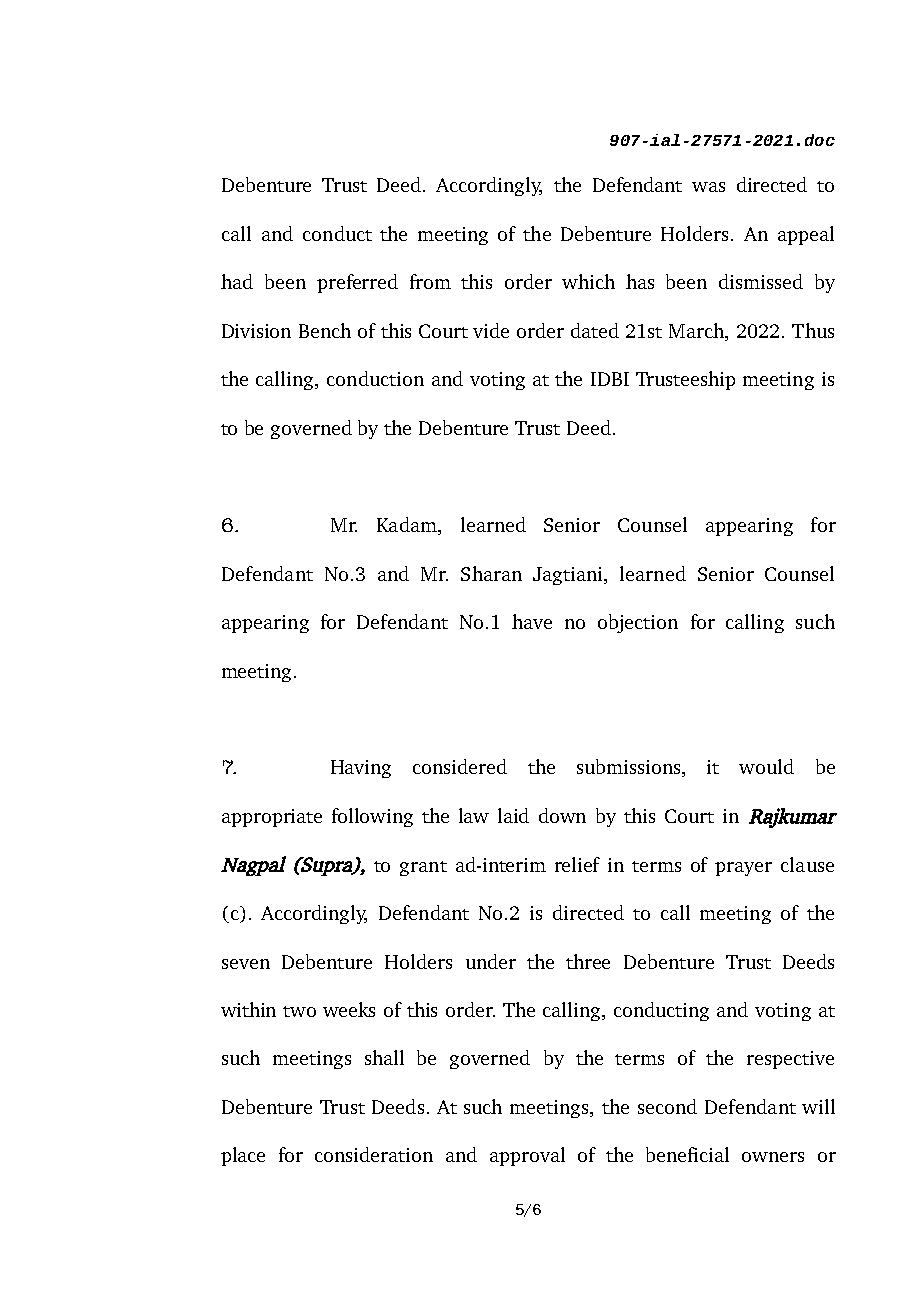 The height and width of the page is (1308, 924). I want to click on have, so click(532, 621).
